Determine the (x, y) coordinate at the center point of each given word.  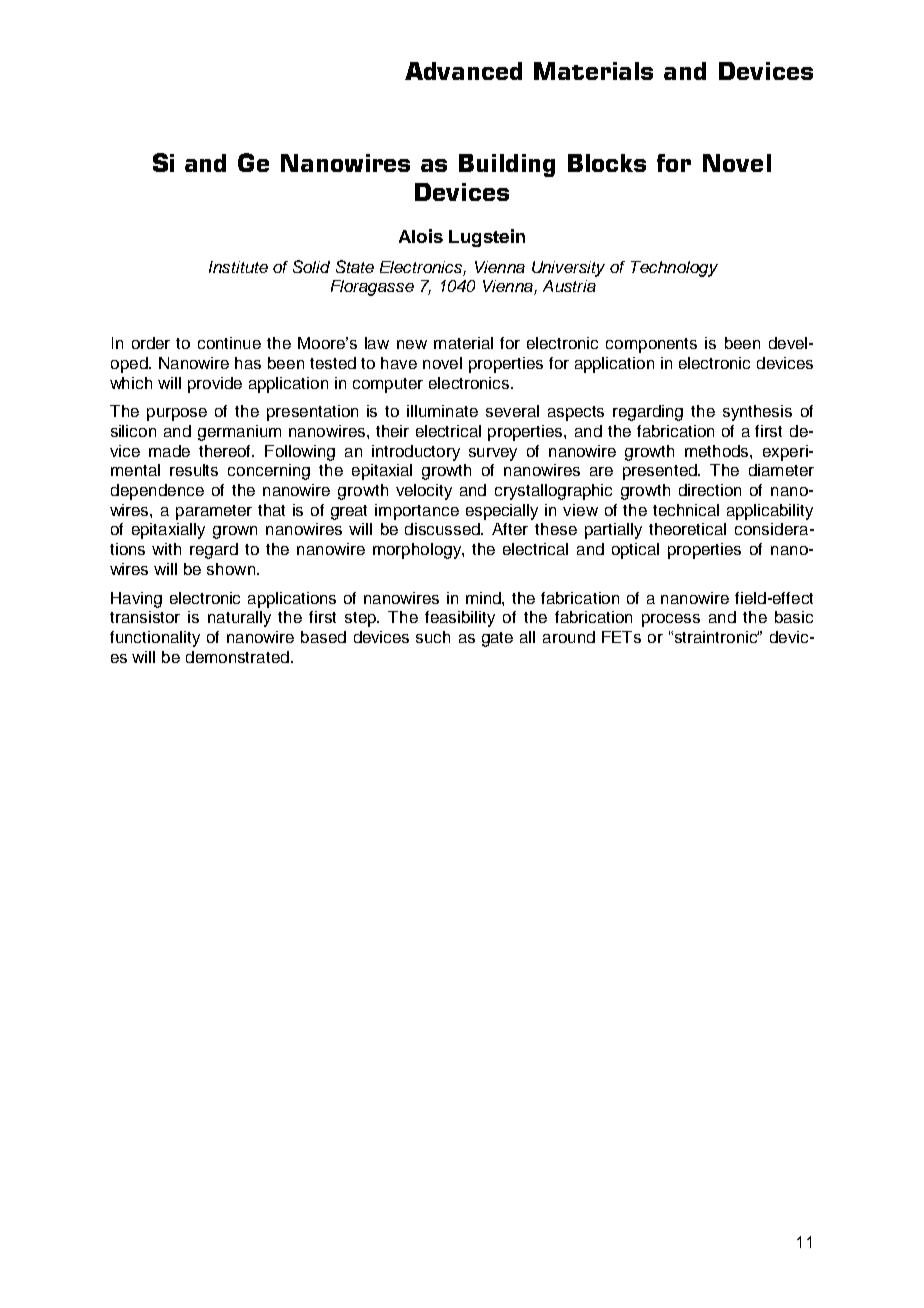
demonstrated (237, 657)
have (399, 363)
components (651, 345)
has (248, 363)
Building (507, 165)
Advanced (463, 71)
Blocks (607, 163)
